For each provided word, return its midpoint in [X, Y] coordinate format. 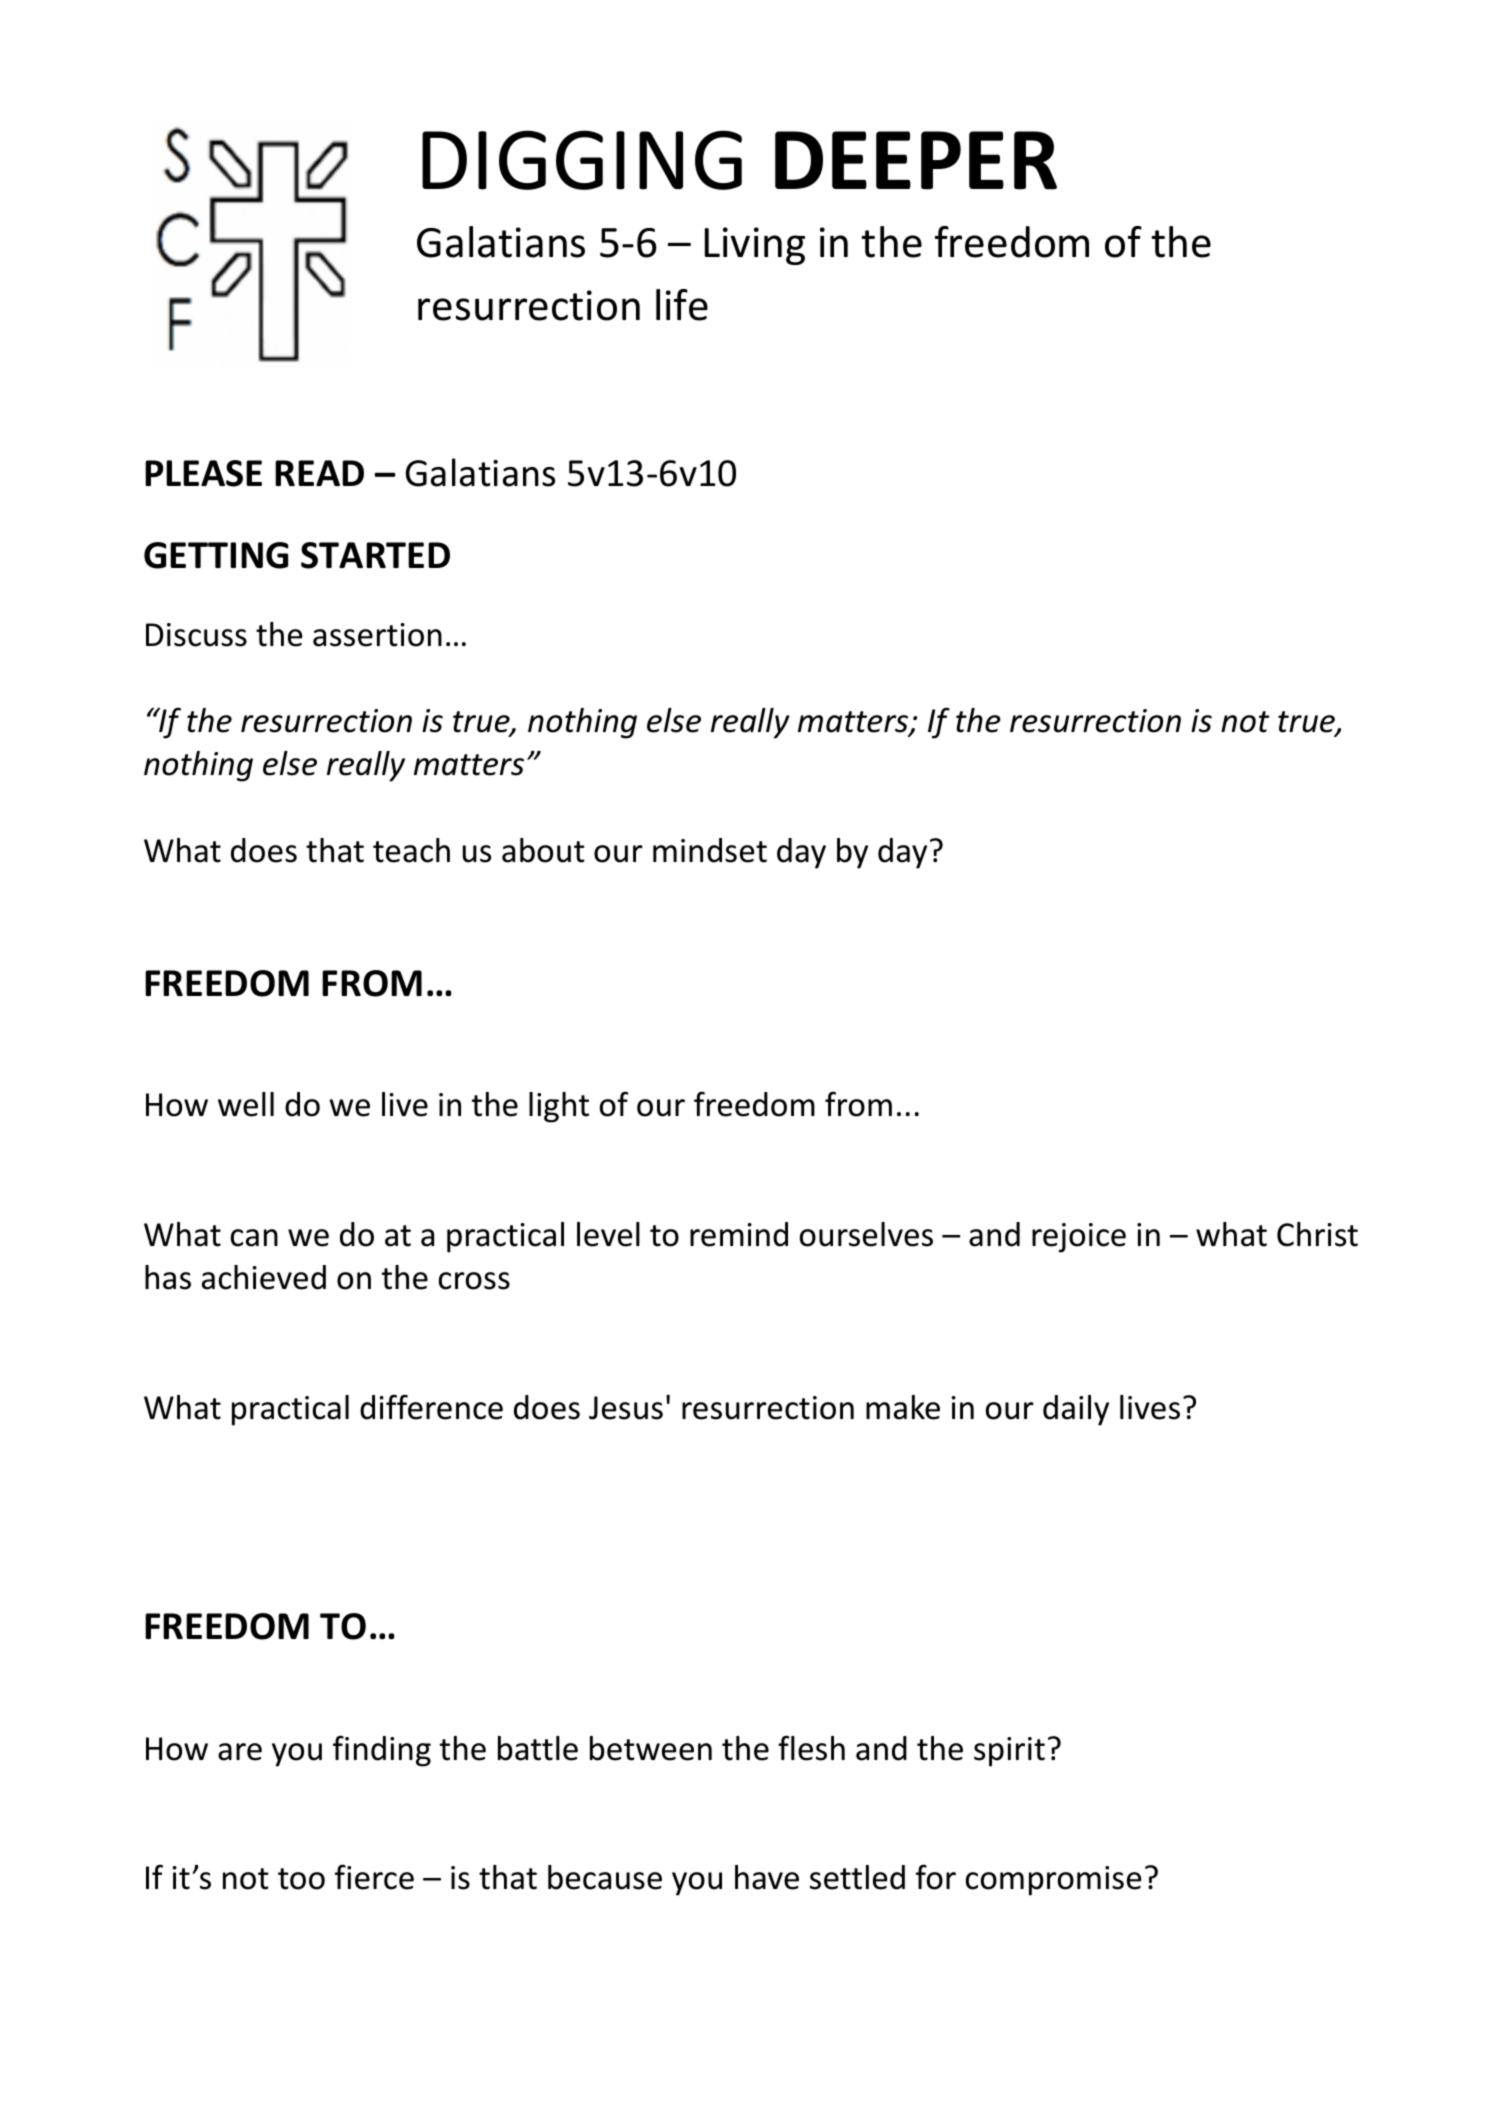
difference [431, 1407]
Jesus [626, 1408]
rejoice [1079, 1238]
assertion [377, 635]
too [301, 1879]
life [682, 305]
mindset [710, 850]
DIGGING [582, 160]
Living [755, 246]
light [559, 1107]
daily [1076, 1410]
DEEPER [916, 160]
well [246, 1104]
